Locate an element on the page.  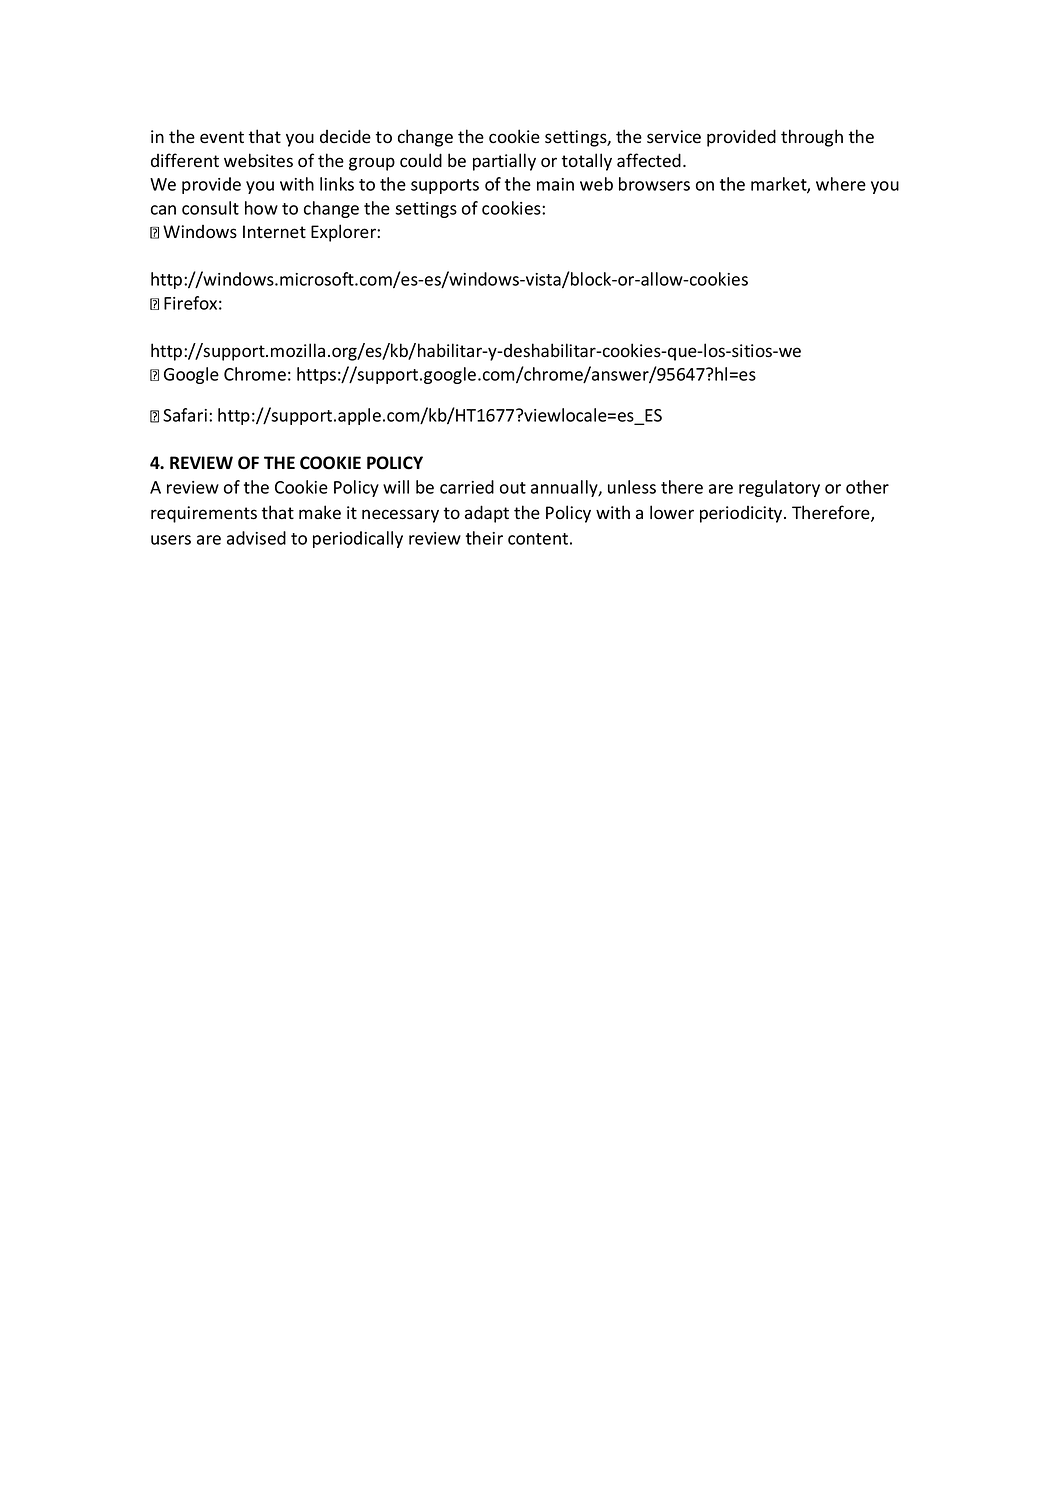
websites is located at coordinates (258, 160).
